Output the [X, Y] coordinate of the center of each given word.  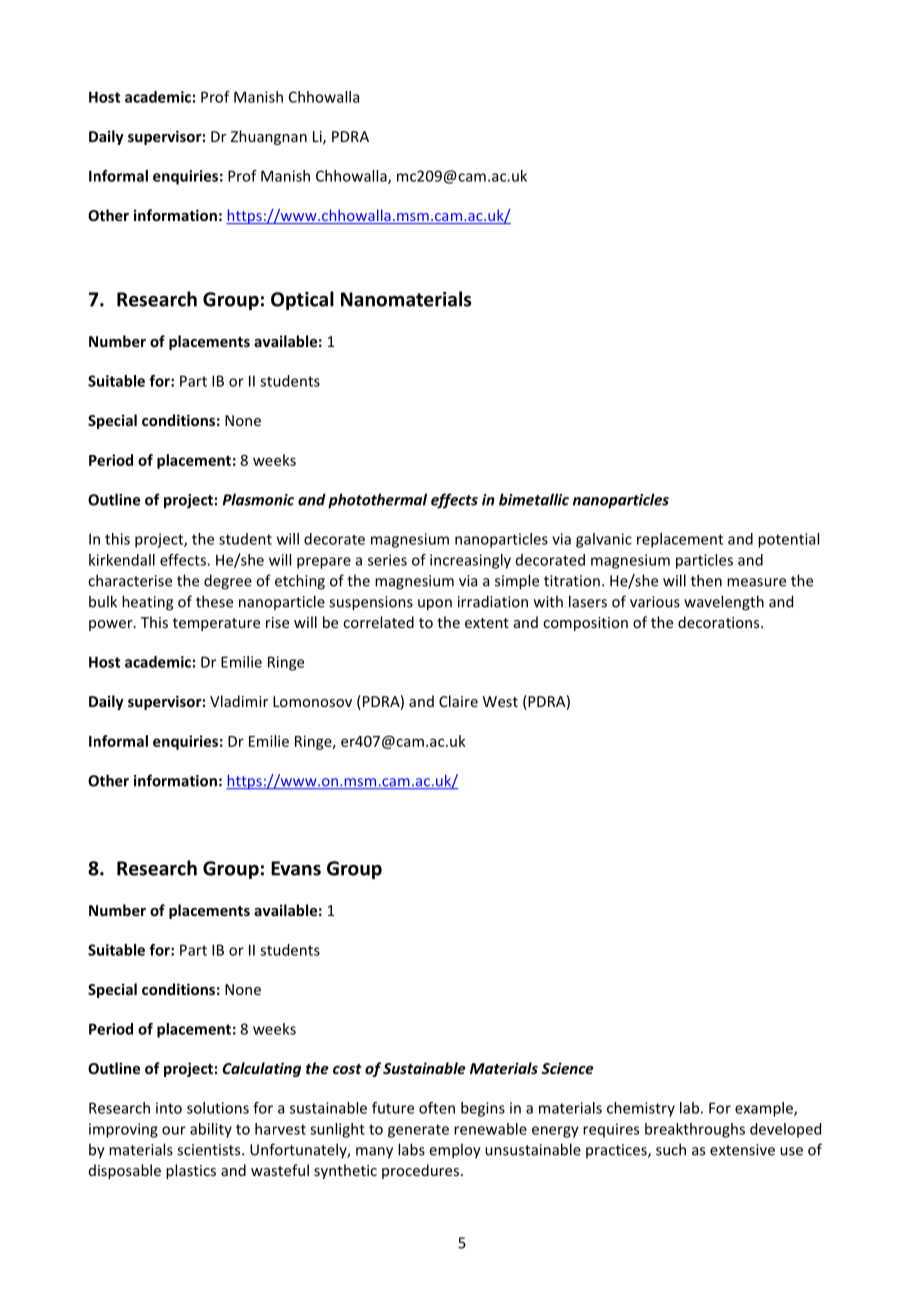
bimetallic [534, 499]
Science [567, 1068]
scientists [210, 1150]
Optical [302, 300]
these [214, 601]
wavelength [724, 603]
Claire [458, 701]
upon [435, 605]
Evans [296, 868]
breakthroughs [695, 1130]
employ [455, 1151]
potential [788, 540]
